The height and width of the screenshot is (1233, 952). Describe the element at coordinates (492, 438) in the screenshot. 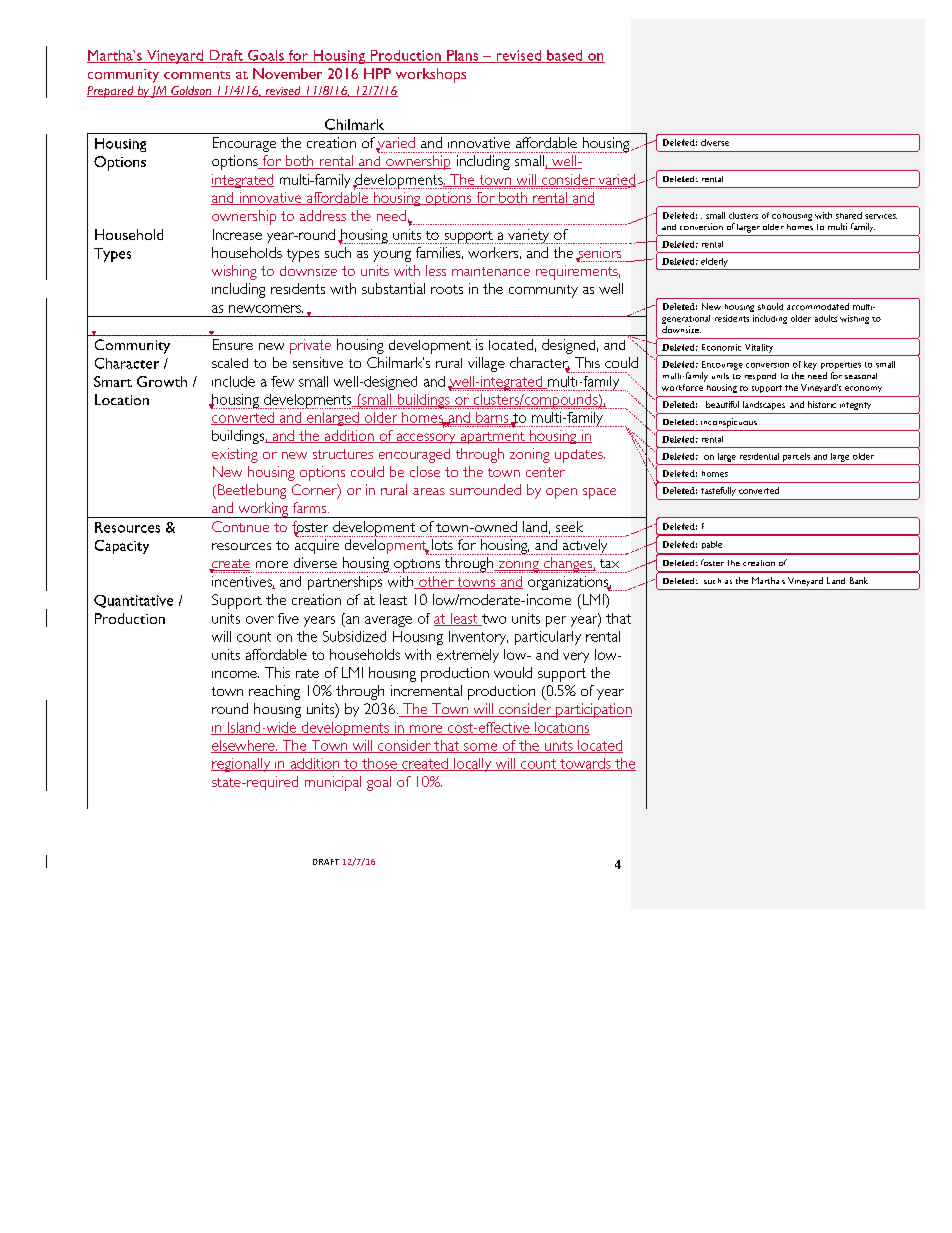

I see `apartment` at that location.
